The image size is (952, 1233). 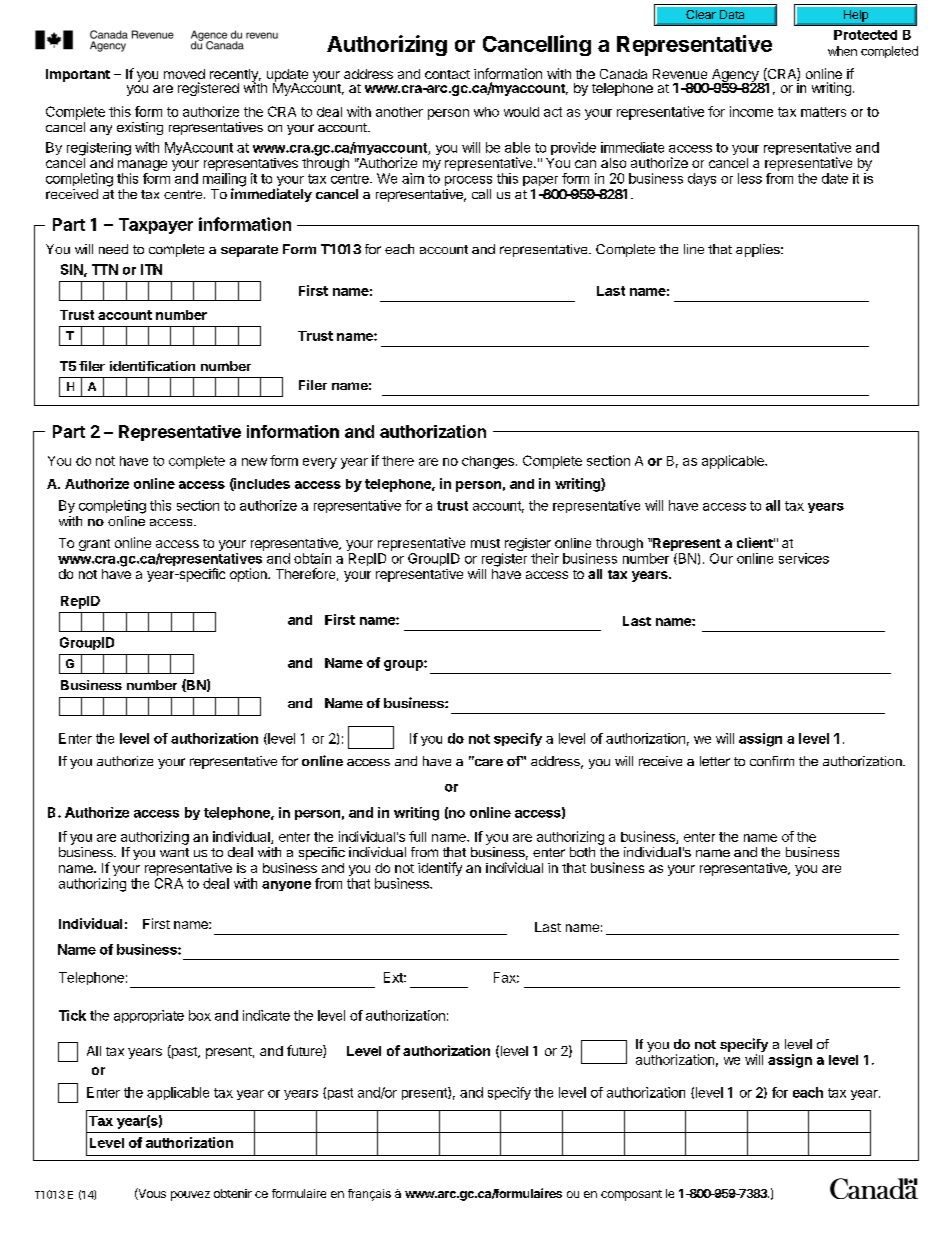 What do you see at coordinates (174, 852) in the page?
I see `want` at bounding box center [174, 852].
